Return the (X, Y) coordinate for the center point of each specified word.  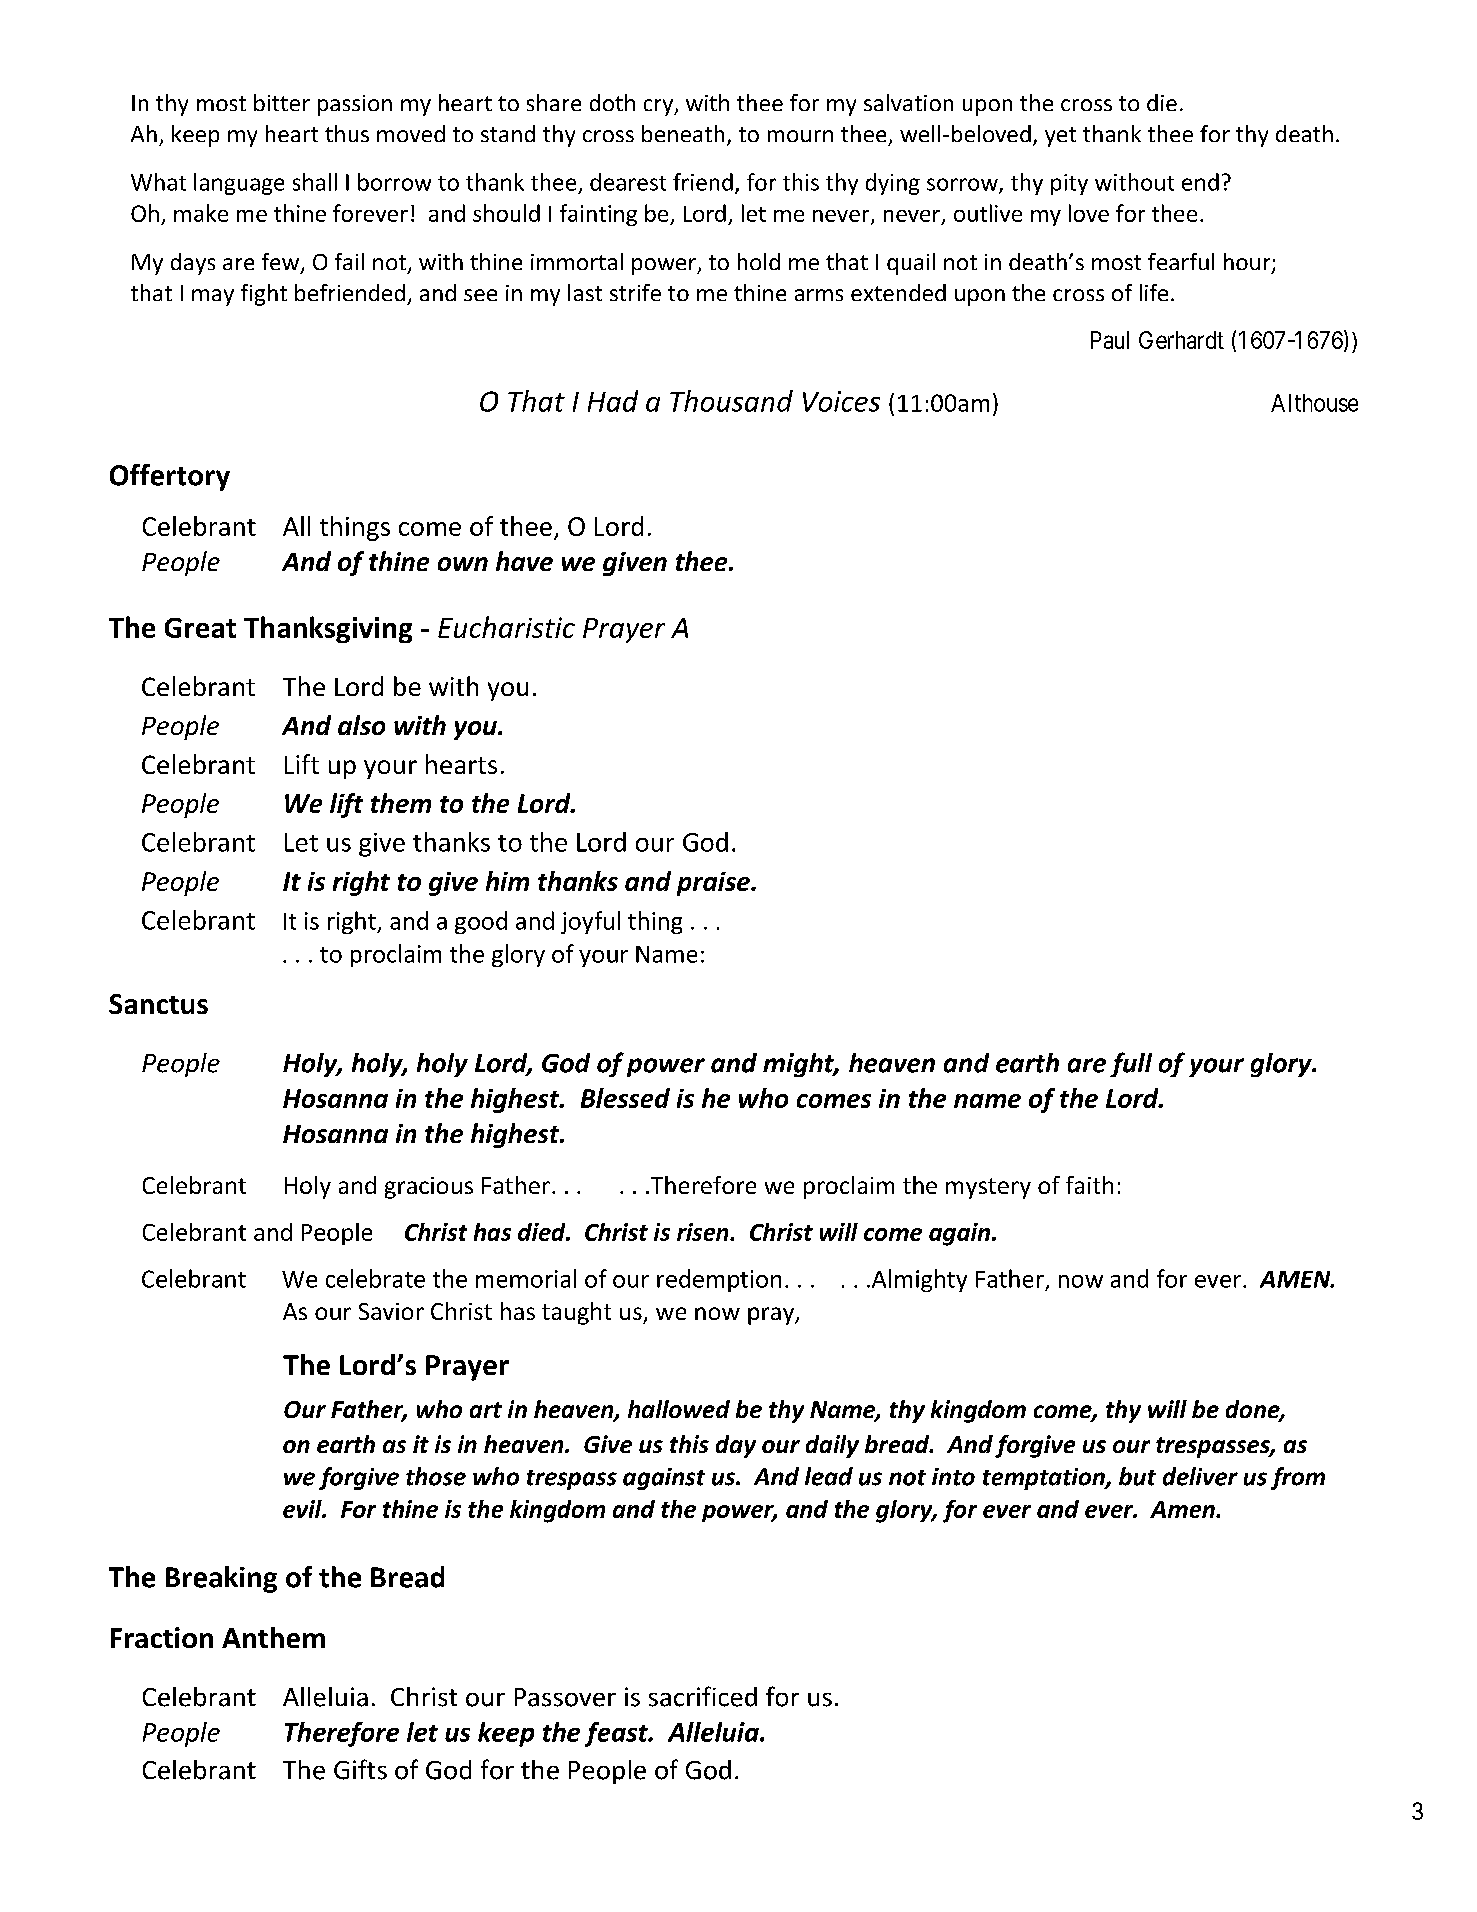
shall (315, 182)
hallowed (679, 1409)
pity (1069, 184)
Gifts (360, 1769)
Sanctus (158, 1004)
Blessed (625, 1098)
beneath (683, 133)
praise (715, 884)
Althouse (1314, 403)
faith (1089, 1185)
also (361, 725)
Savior (391, 1311)
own (463, 564)
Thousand (731, 401)
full (1131, 1064)
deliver (1200, 1476)
